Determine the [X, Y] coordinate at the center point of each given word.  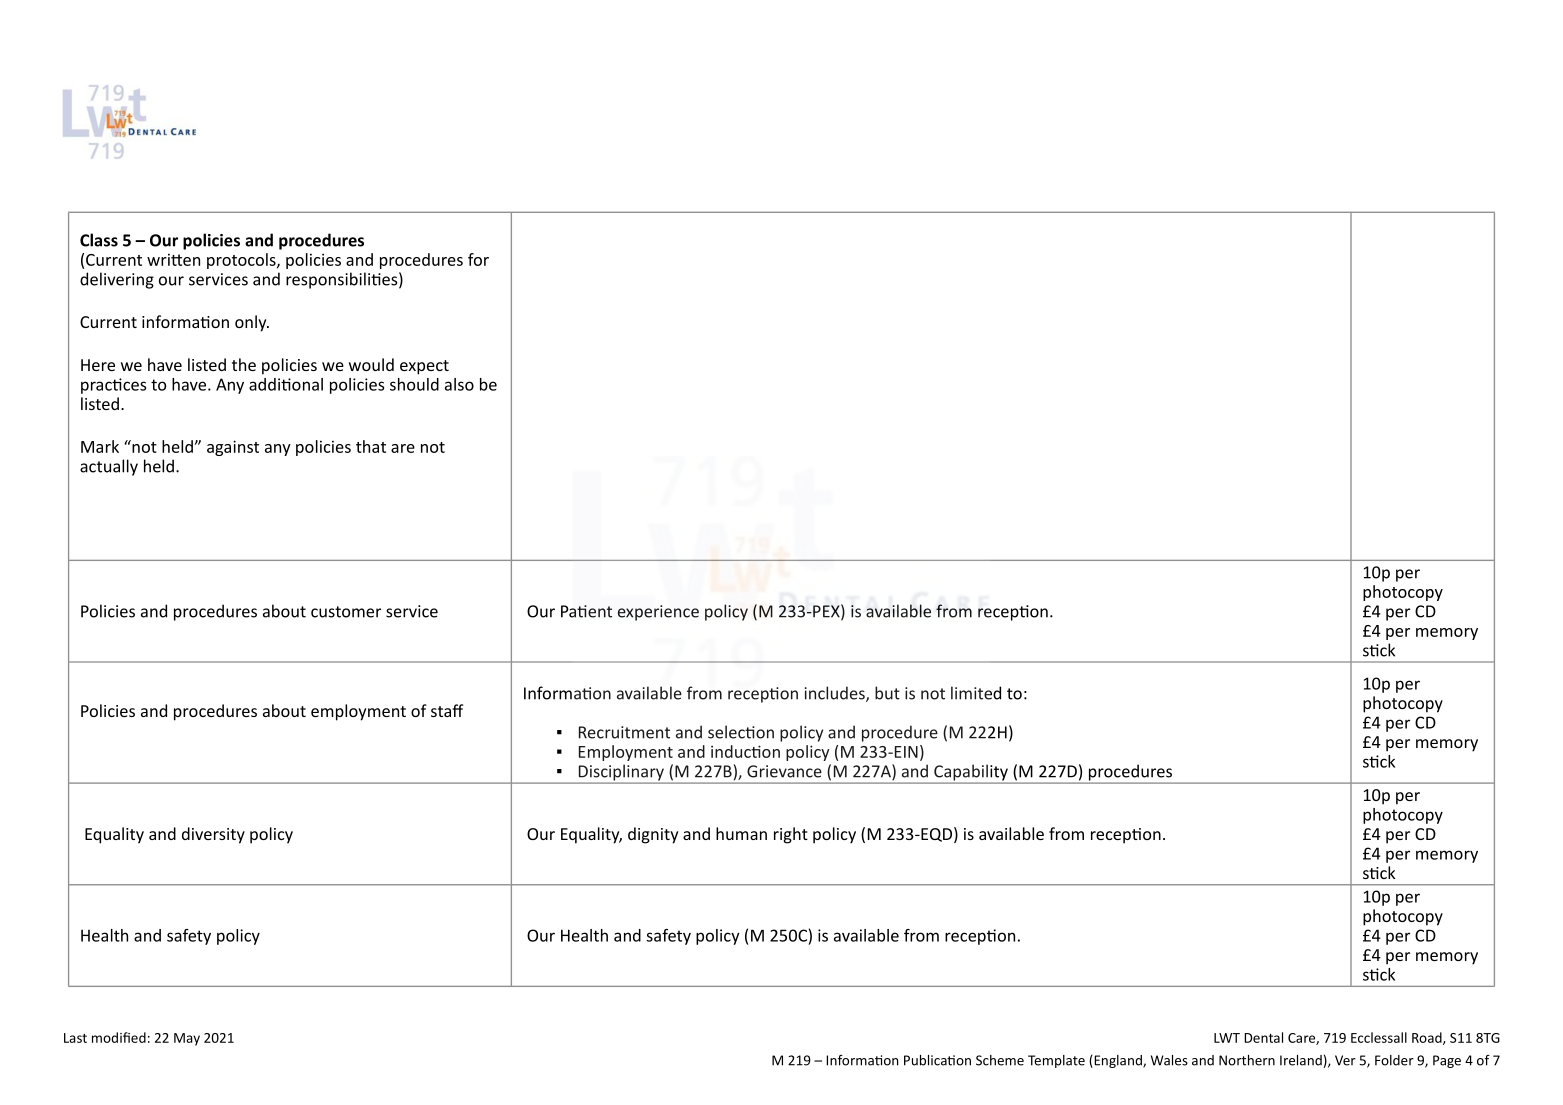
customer [346, 612]
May [187, 1039]
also [459, 384]
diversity [213, 835]
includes [836, 694]
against [233, 448]
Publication [937, 1060]
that [371, 446]
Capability [971, 773]
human [741, 833]
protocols [242, 261]
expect [424, 367]
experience [658, 613]
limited [976, 693]
